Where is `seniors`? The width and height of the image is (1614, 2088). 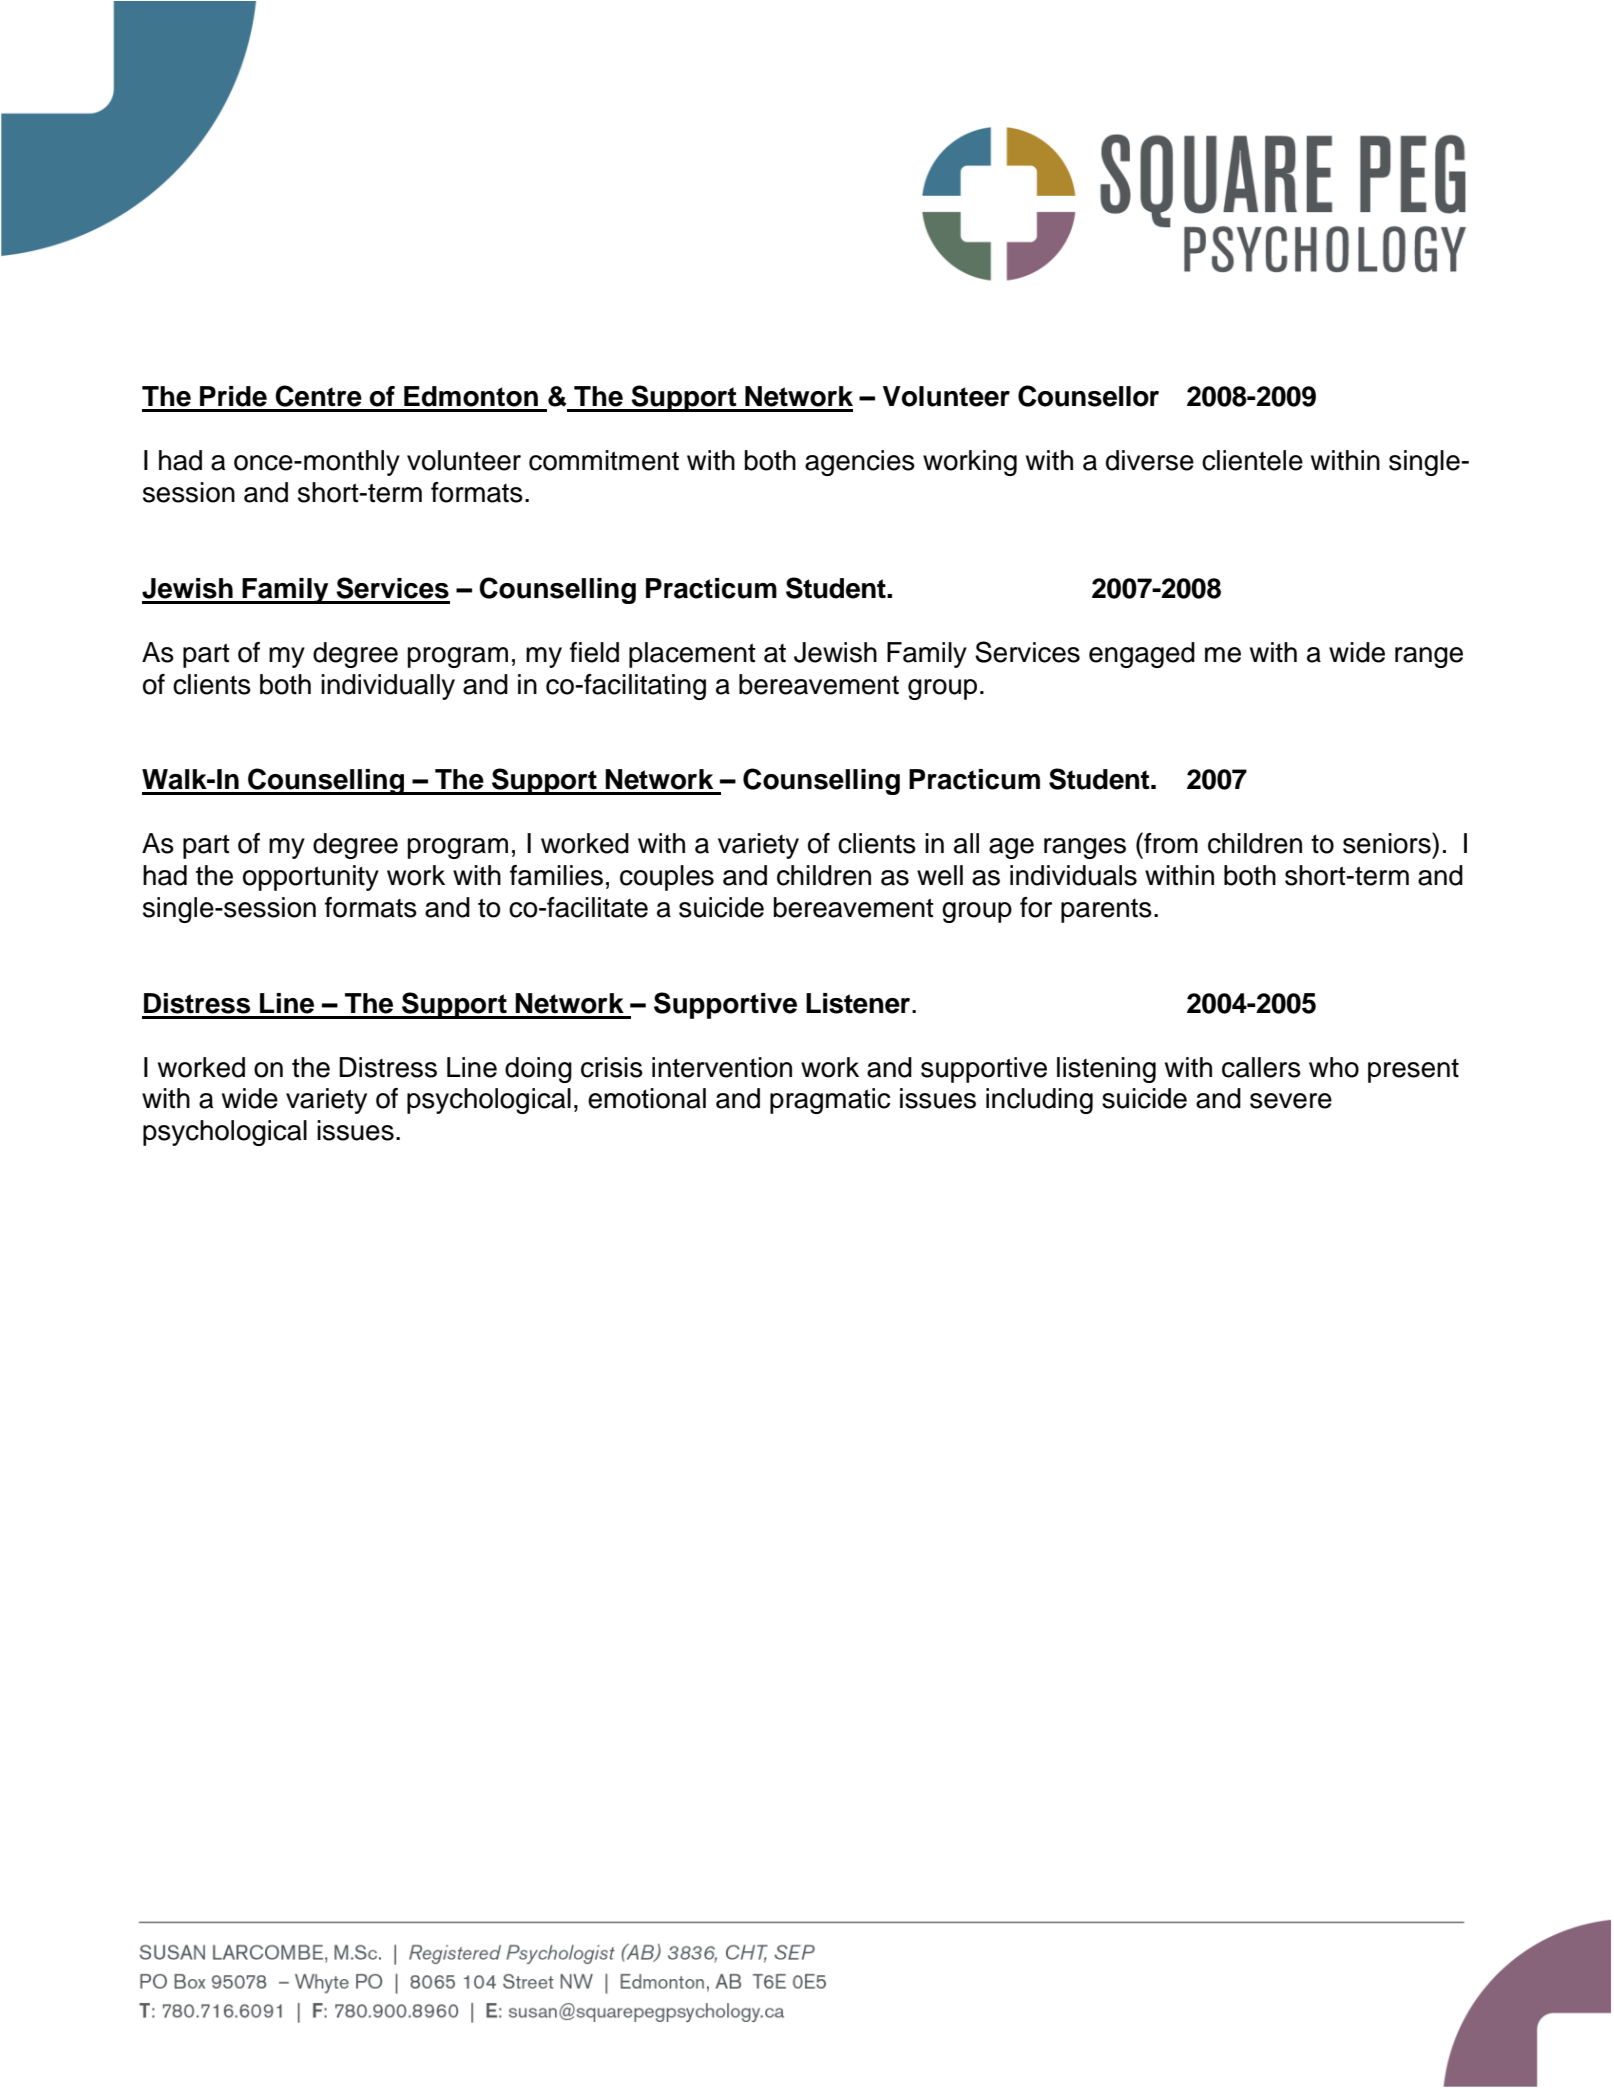
seniors is located at coordinates (1388, 843).
